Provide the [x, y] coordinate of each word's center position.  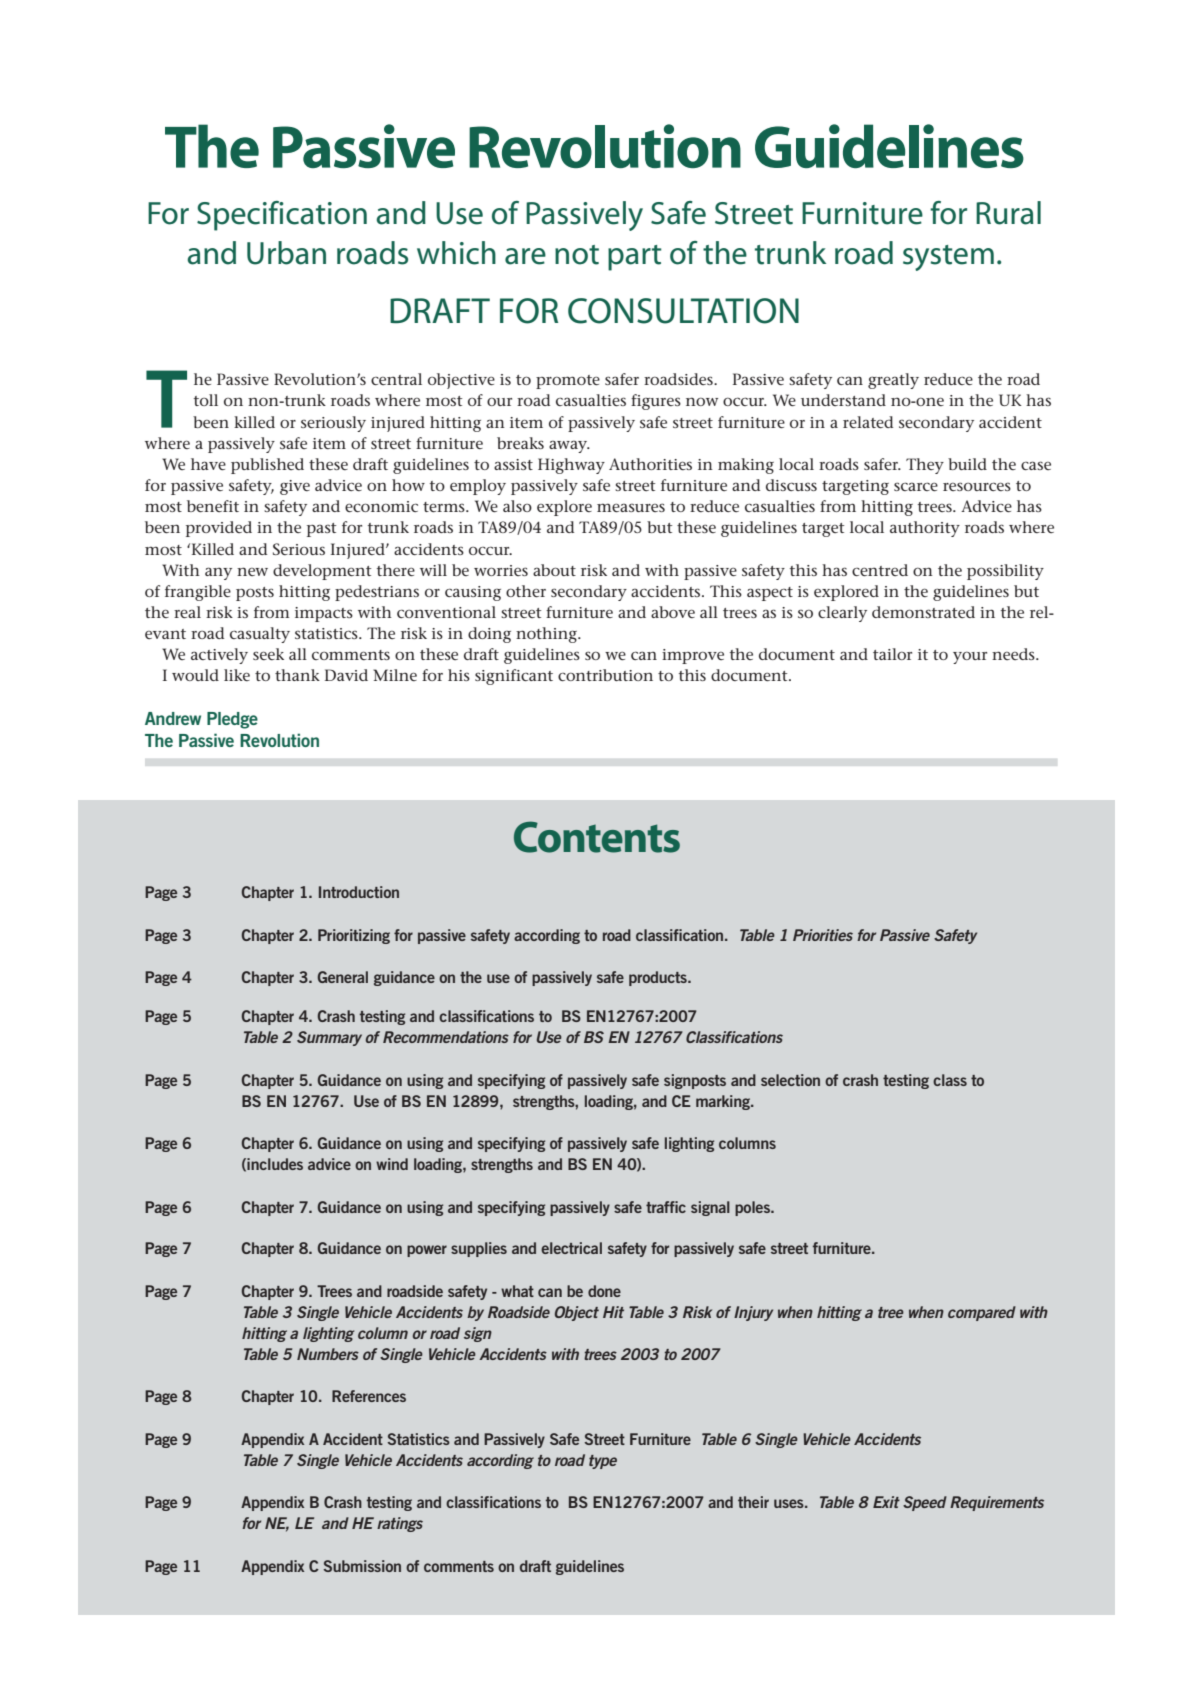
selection [790, 1080]
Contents [597, 837]
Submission [362, 1566]
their [753, 1502]
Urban [286, 253]
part [635, 258]
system [948, 258]
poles [753, 1208]
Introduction [359, 892]
